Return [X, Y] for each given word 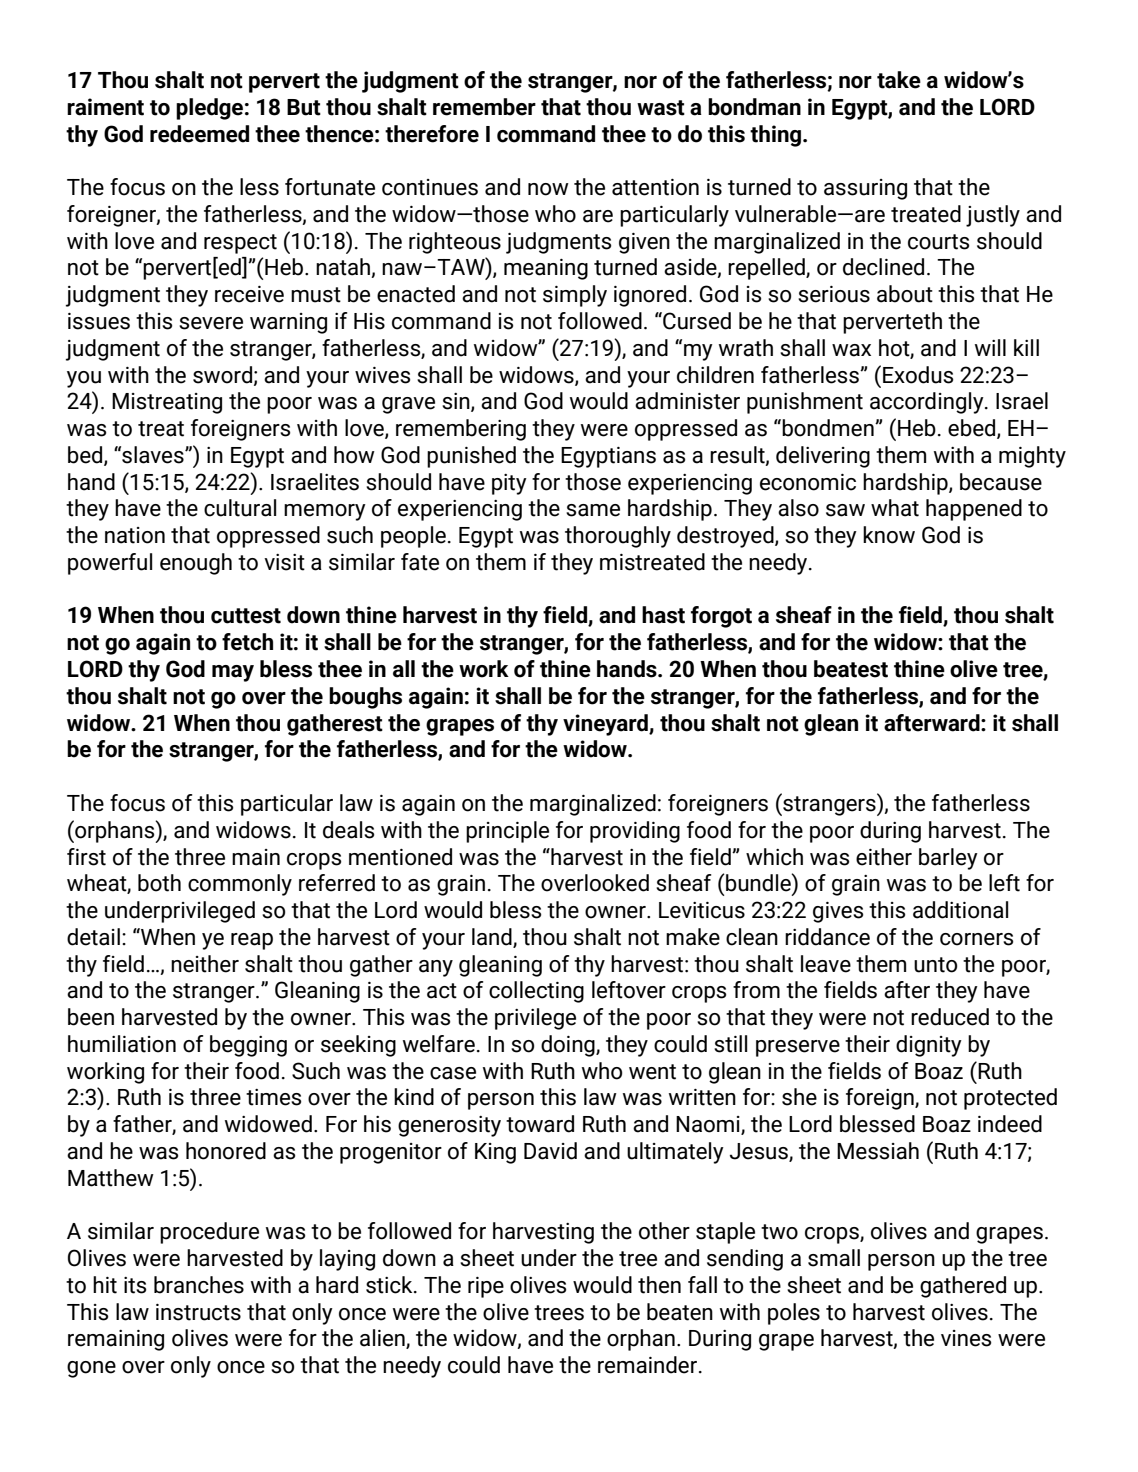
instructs [198, 1312]
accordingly [928, 403]
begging [248, 1046]
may [233, 673]
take [899, 80]
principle [507, 832]
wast [661, 108]
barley [948, 859]
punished [471, 457]
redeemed [199, 134]
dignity [929, 1046]
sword [222, 375]
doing [569, 1046]
